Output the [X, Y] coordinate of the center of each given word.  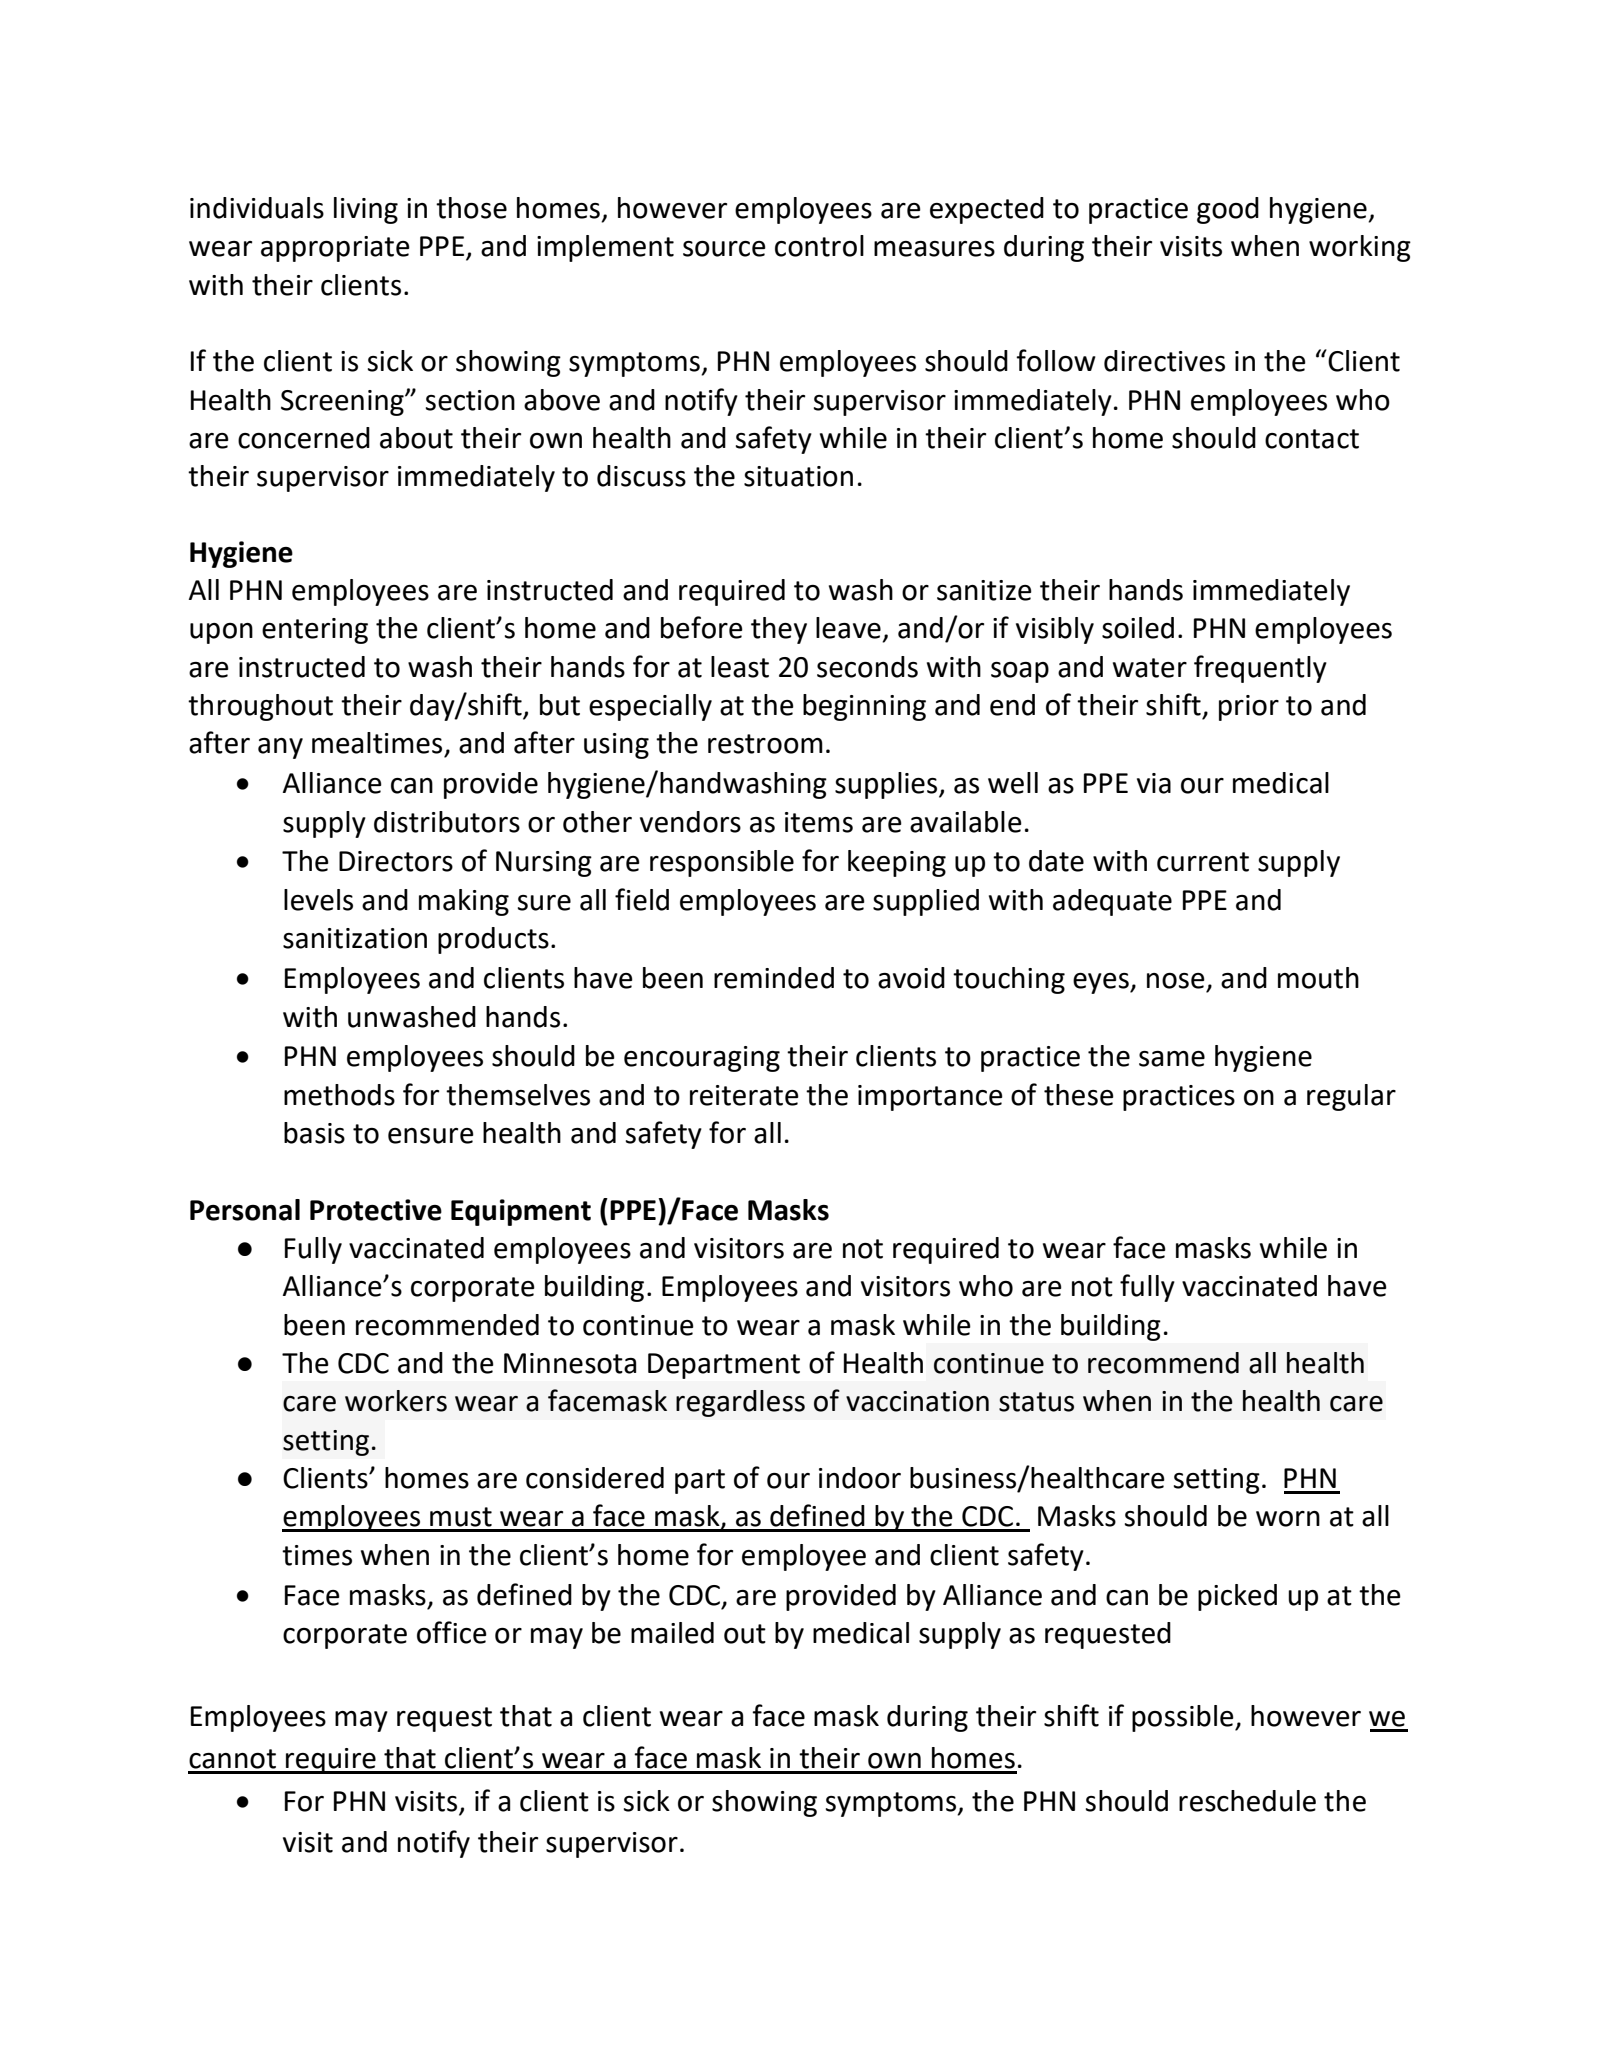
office [452, 1632]
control [819, 246]
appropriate [335, 249]
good [1228, 210]
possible [1184, 1718]
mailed [672, 1633]
